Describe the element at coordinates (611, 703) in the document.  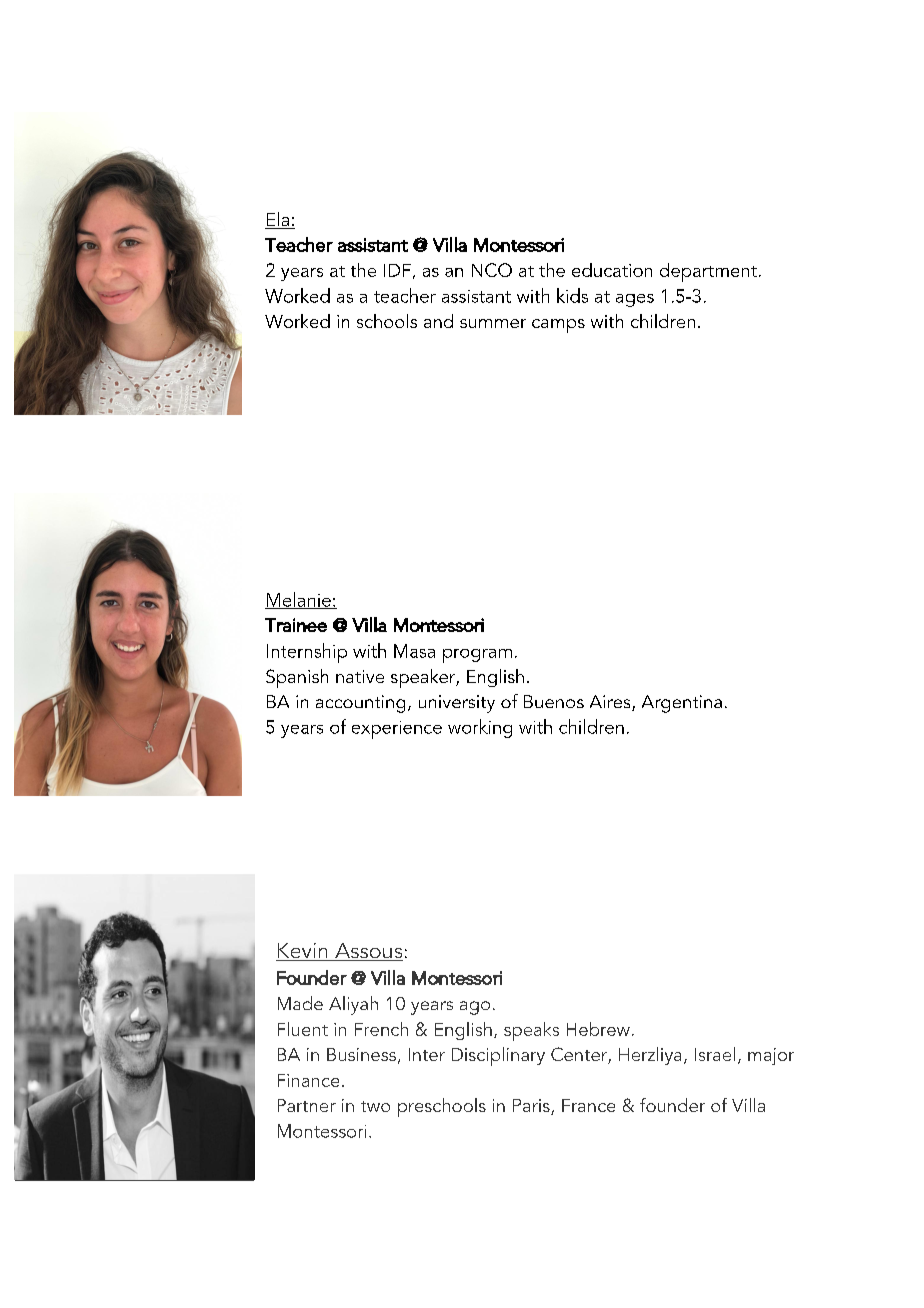
I see `Aires` at that location.
